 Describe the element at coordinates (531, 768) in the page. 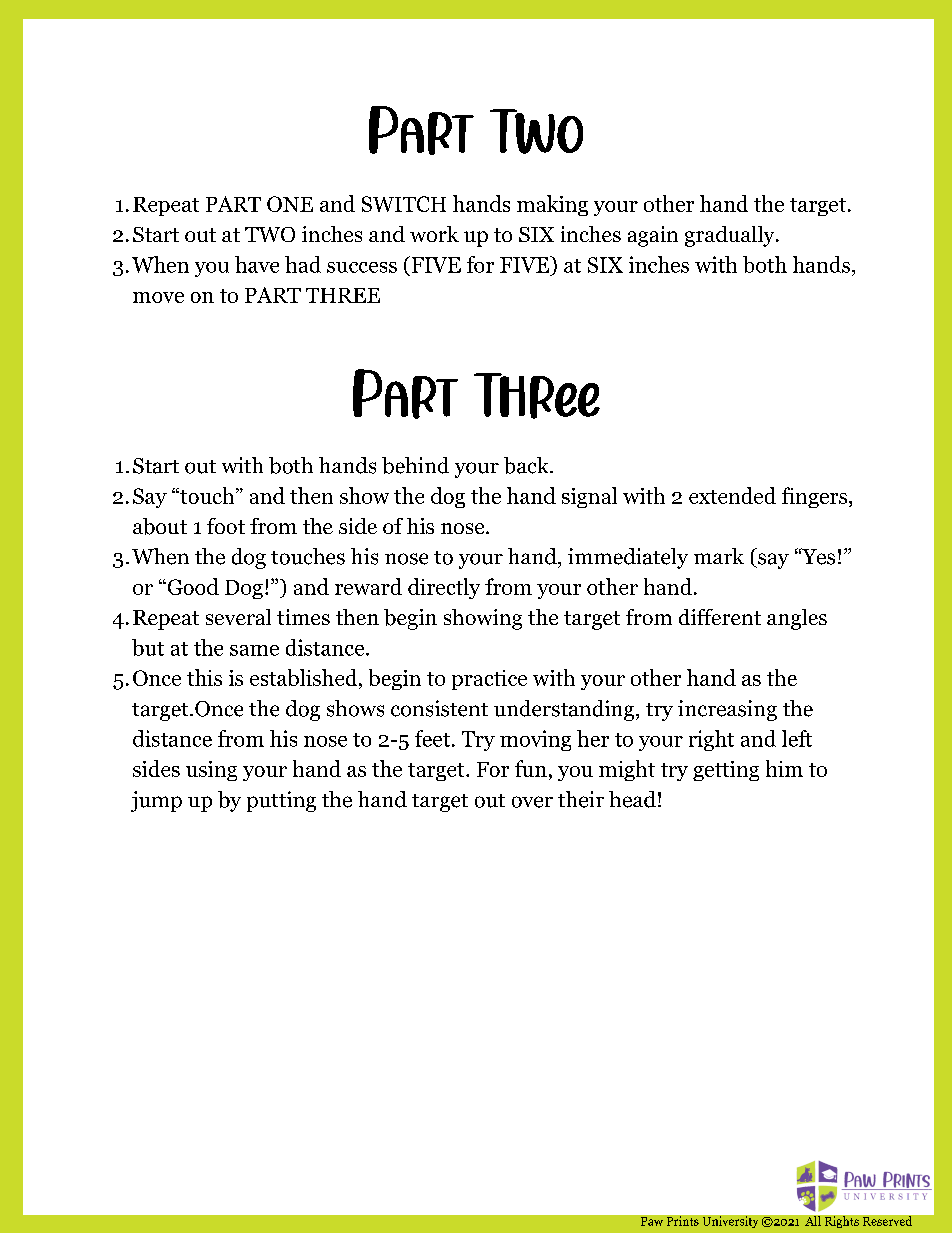

I see `fun` at that location.
